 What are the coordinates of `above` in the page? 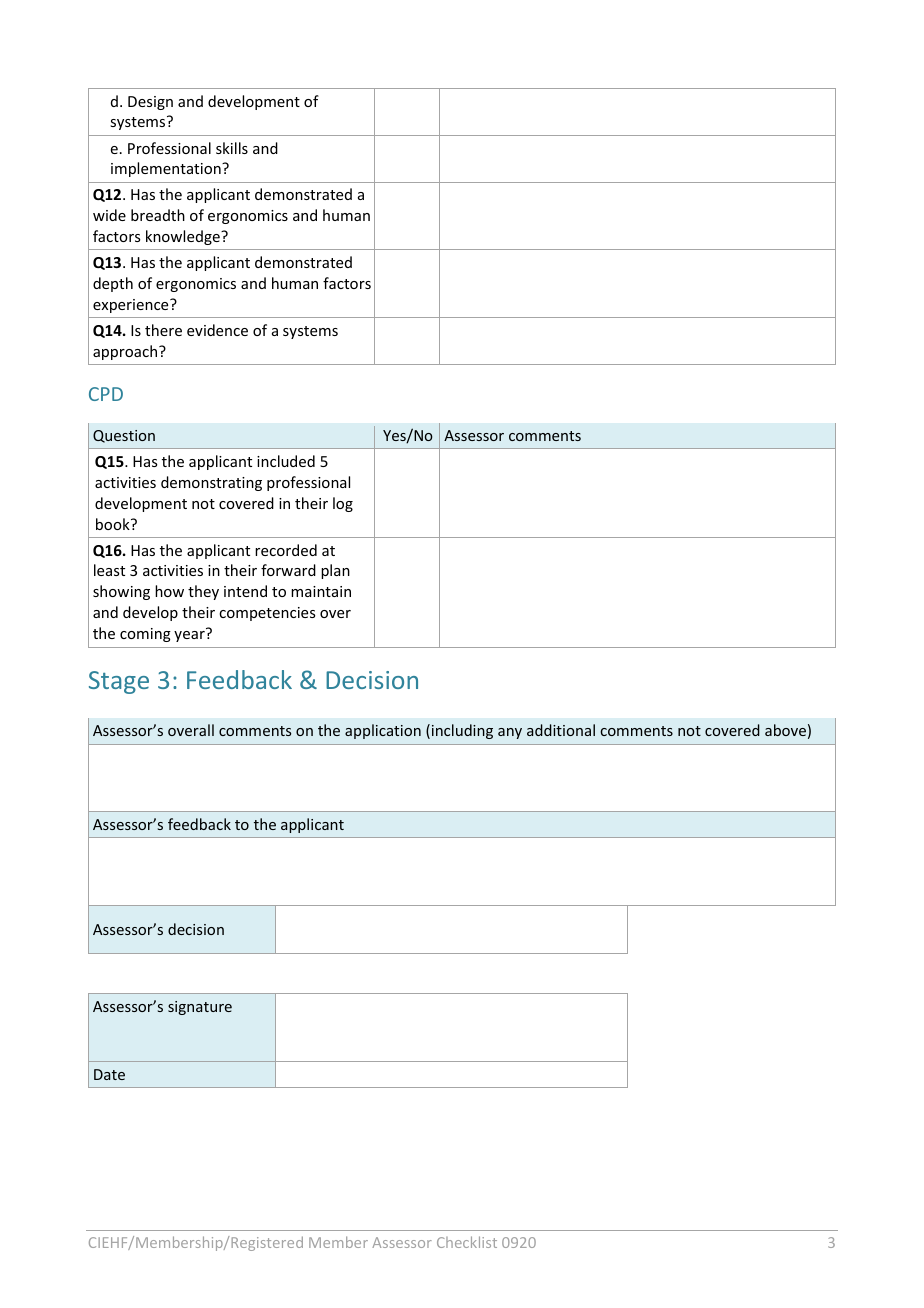 It's located at (785, 730).
